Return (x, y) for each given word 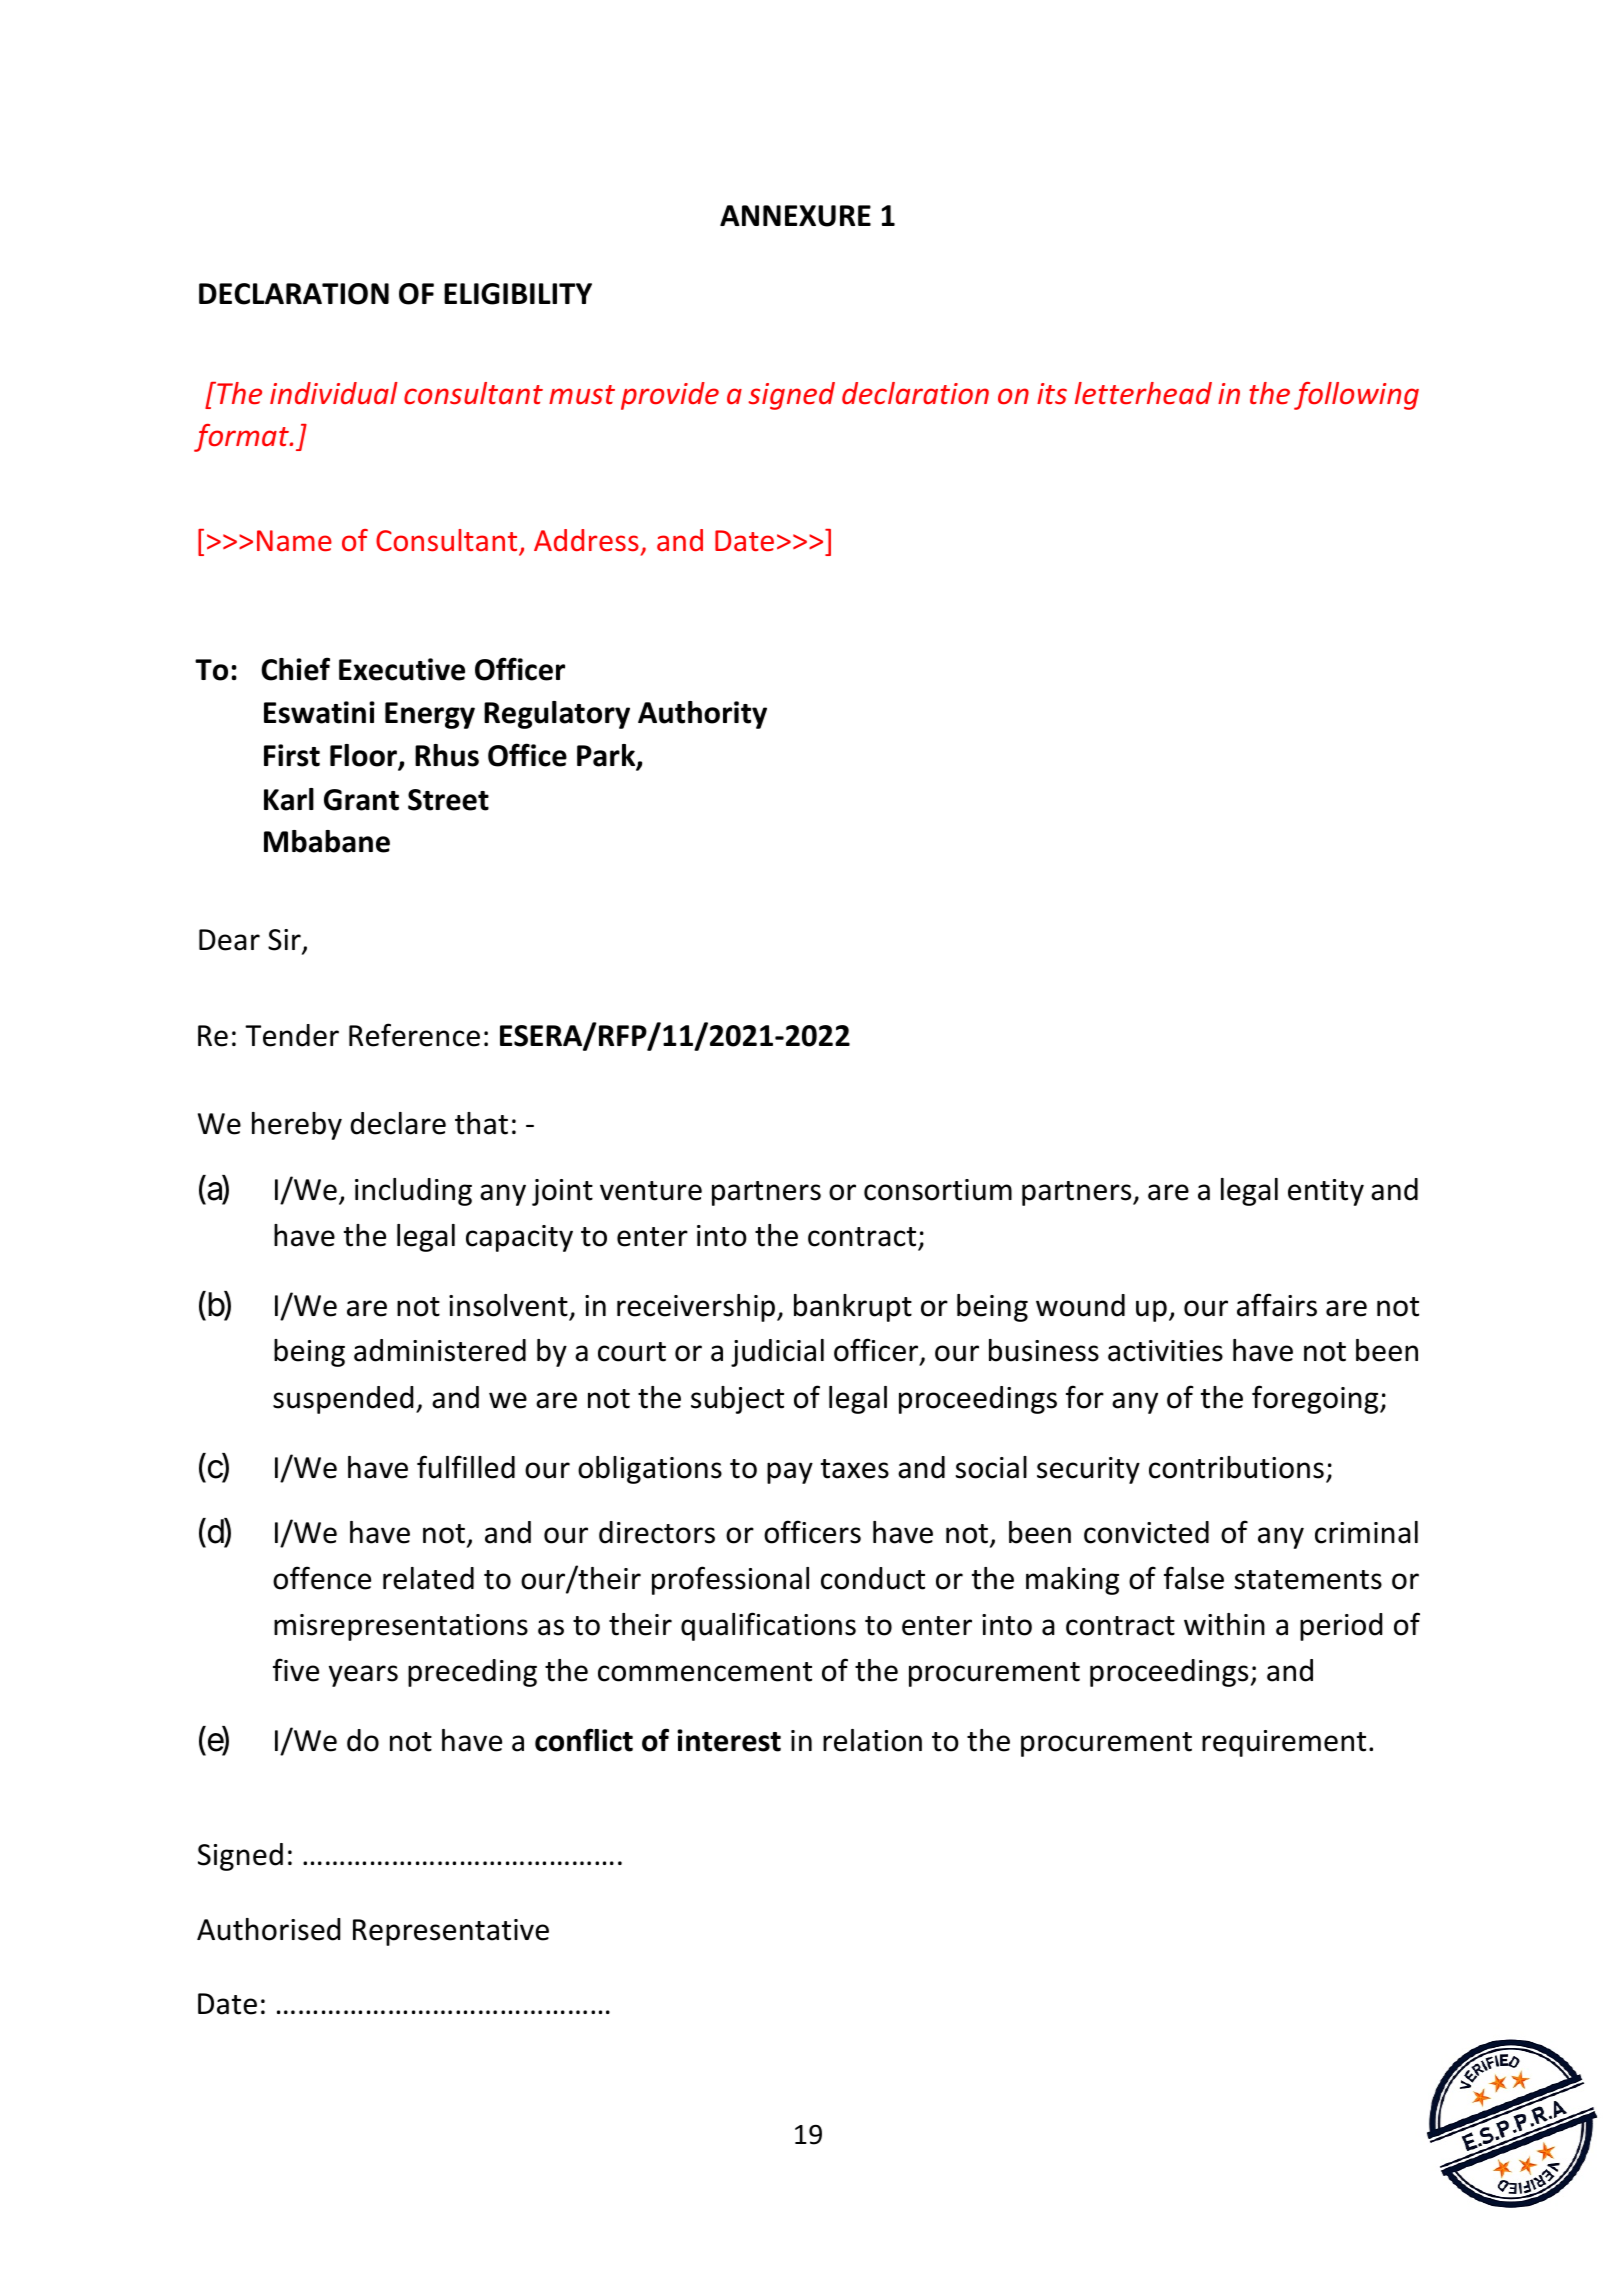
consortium (938, 1190)
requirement (1284, 1743)
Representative (451, 1932)
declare (398, 1123)
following (1356, 396)
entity (1326, 1192)
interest (729, 1740)
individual (334, 393)
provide (670, 396)
